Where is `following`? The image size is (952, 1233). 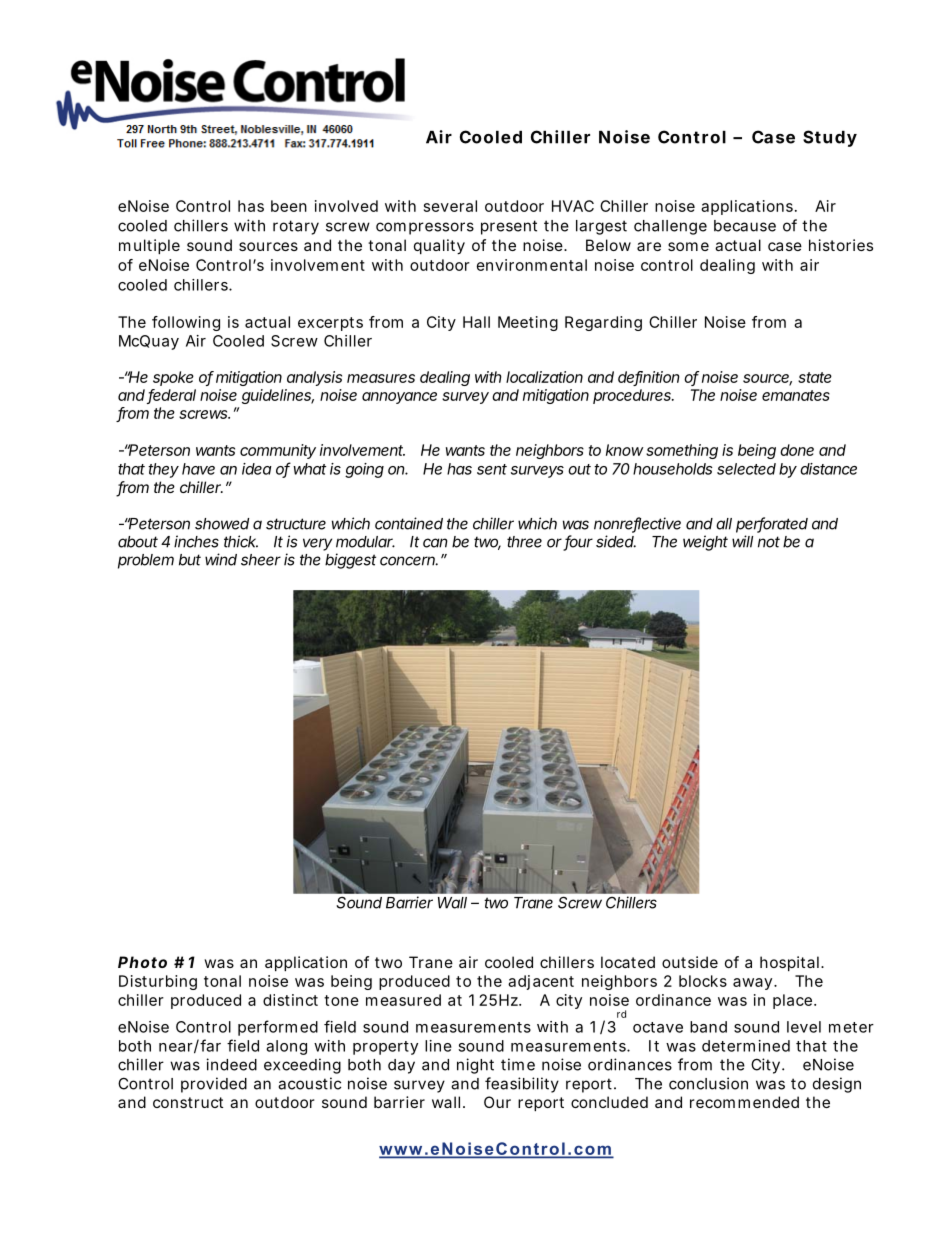 following is located at coordinates (186, 323).
